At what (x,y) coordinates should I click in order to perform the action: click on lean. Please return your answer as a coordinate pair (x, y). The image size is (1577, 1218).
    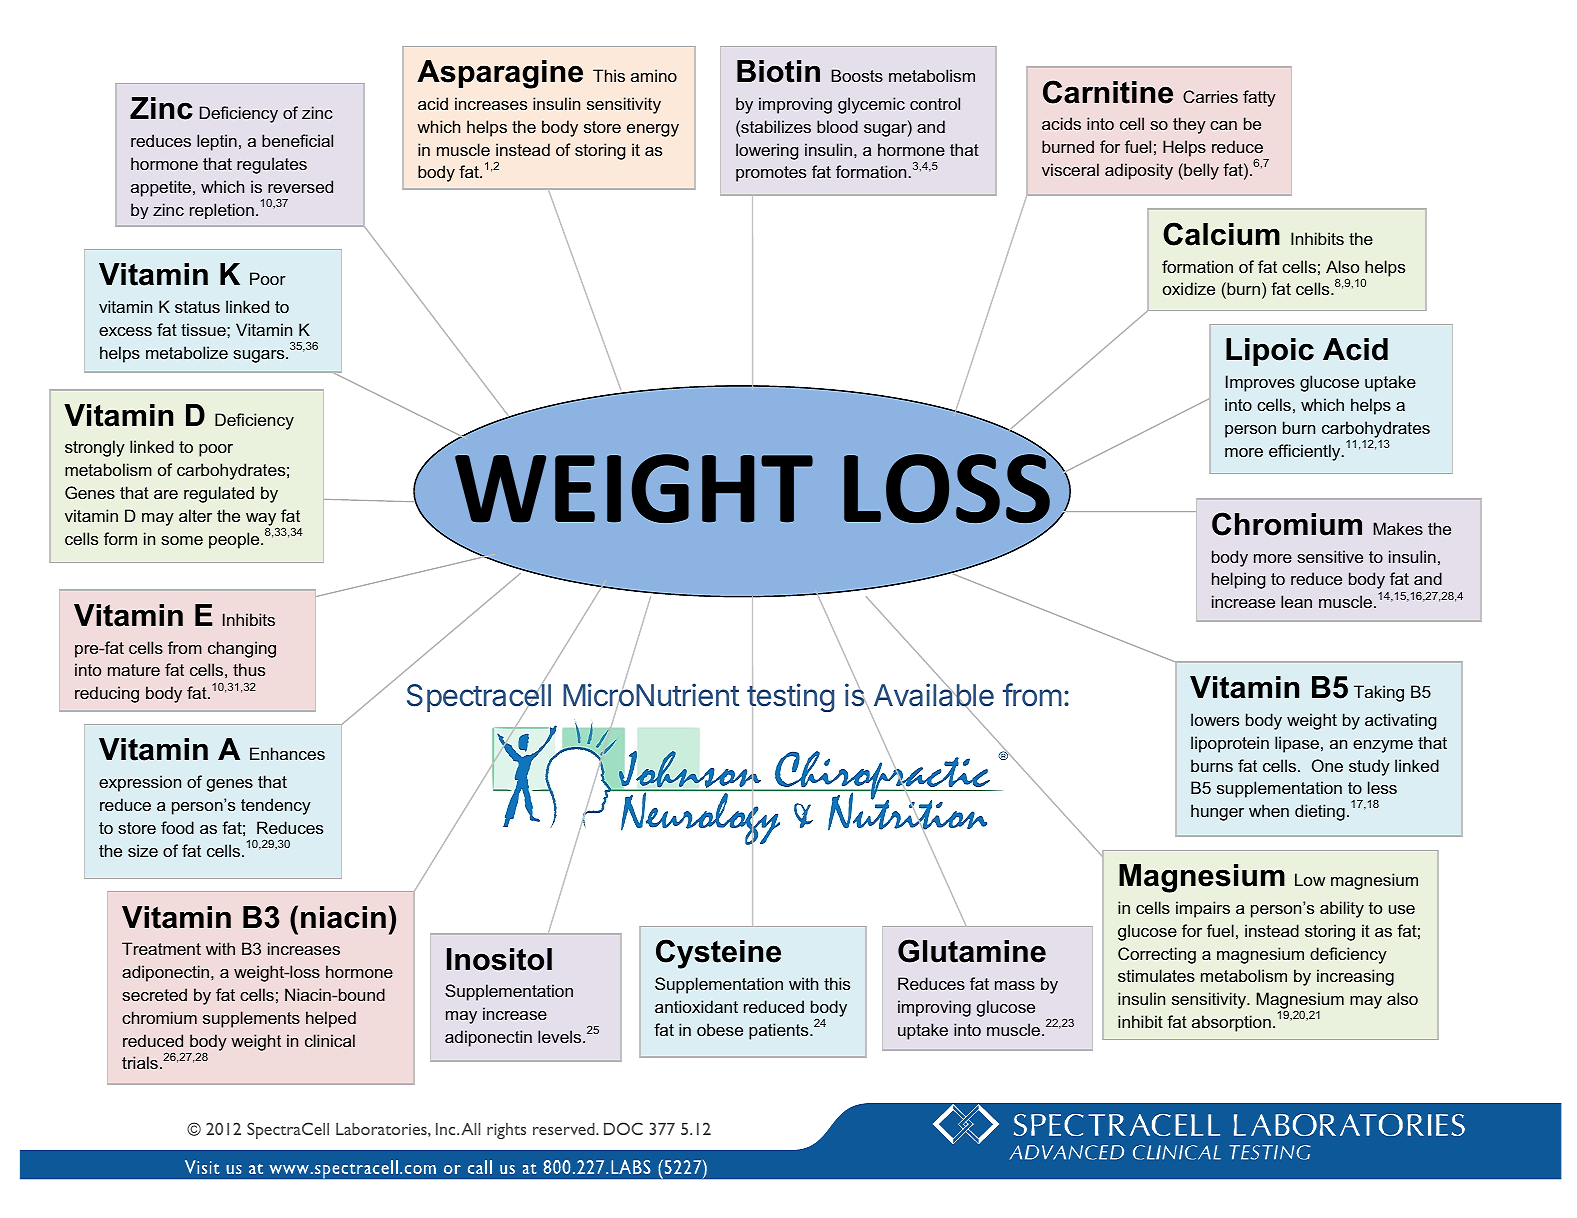
    Looking at the image, I should click on (1296, 601).
